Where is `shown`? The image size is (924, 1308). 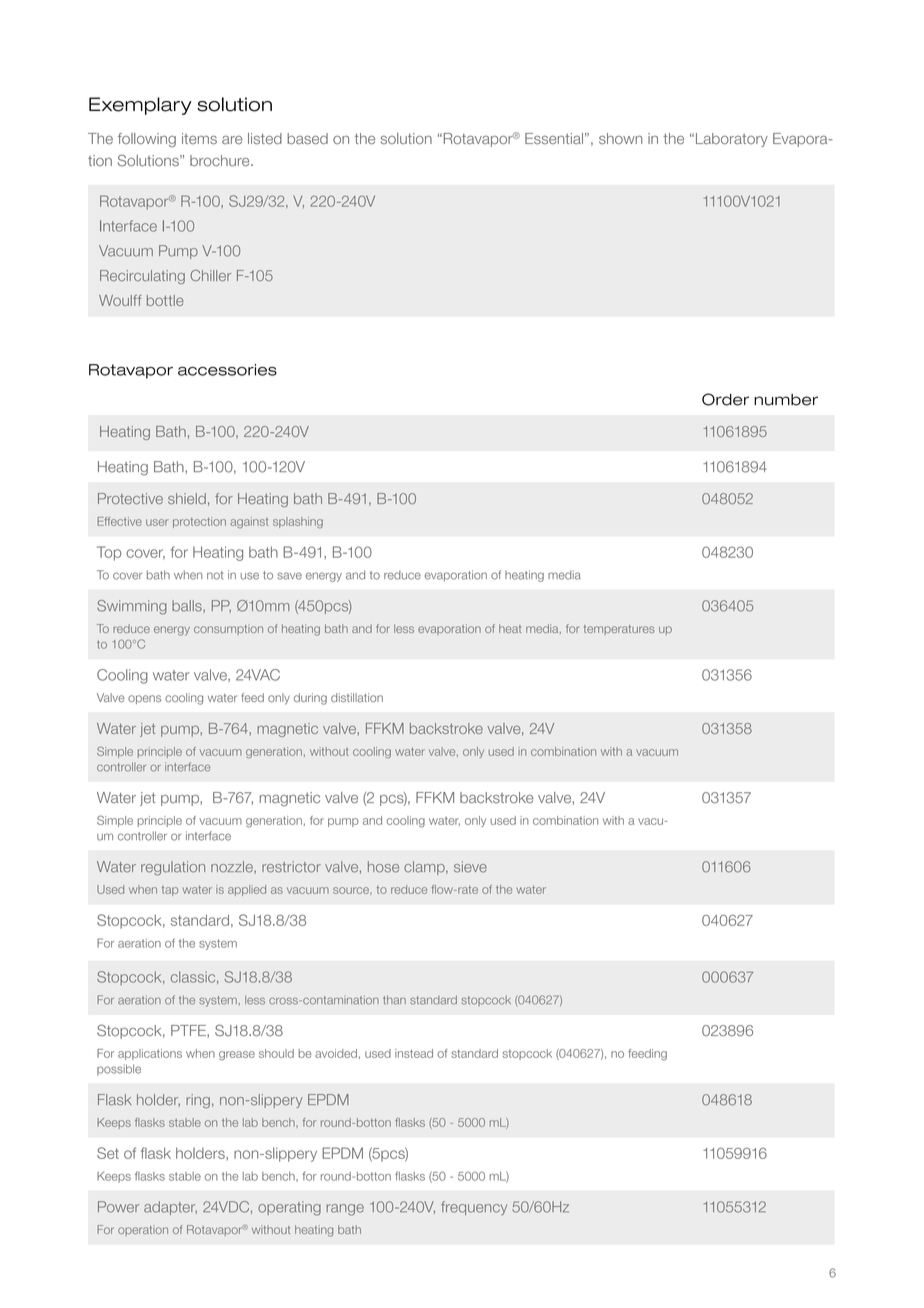
shown is located at coordinates (620, 138).
